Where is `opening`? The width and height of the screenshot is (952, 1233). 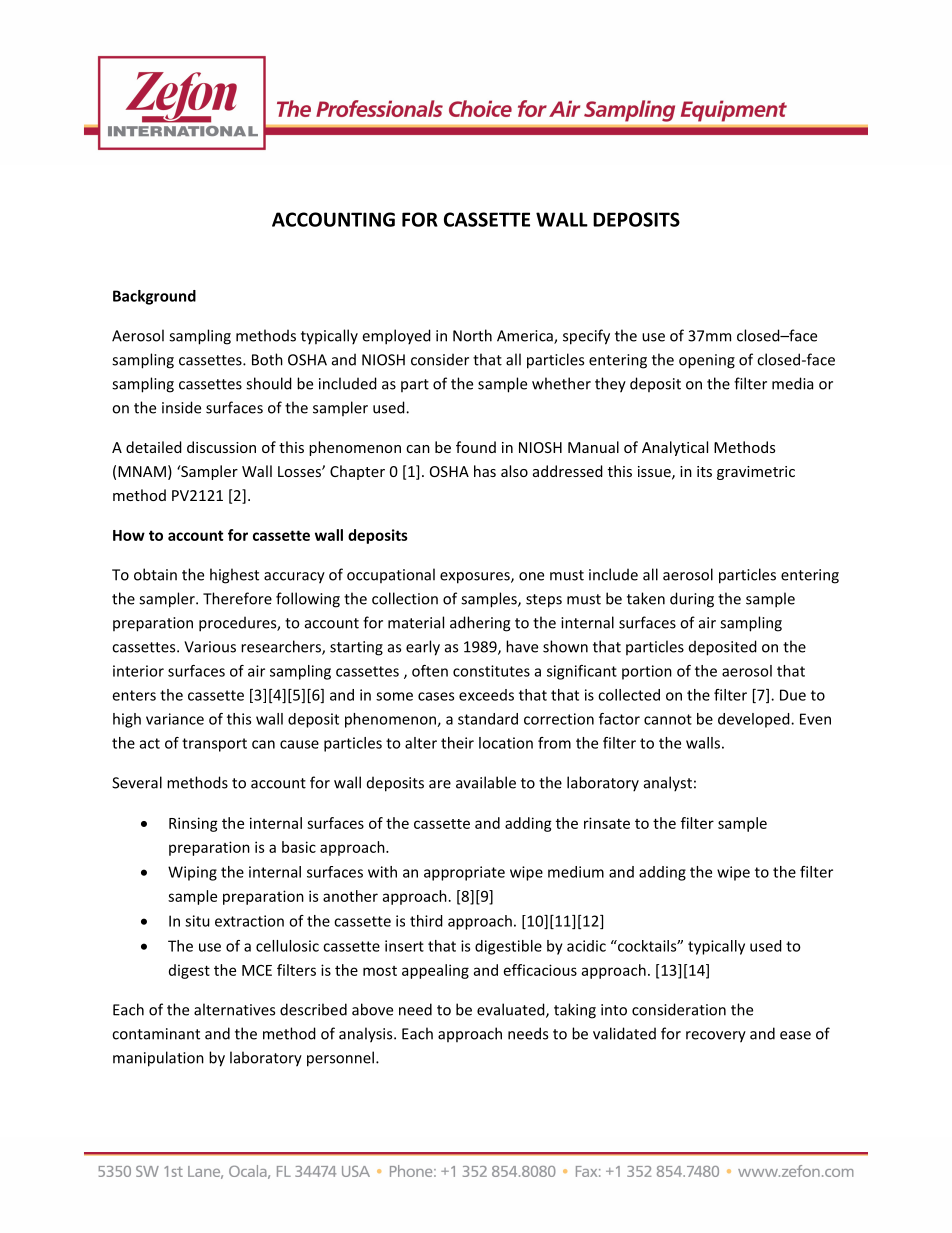 opening is located at coordinates (707, 361).
